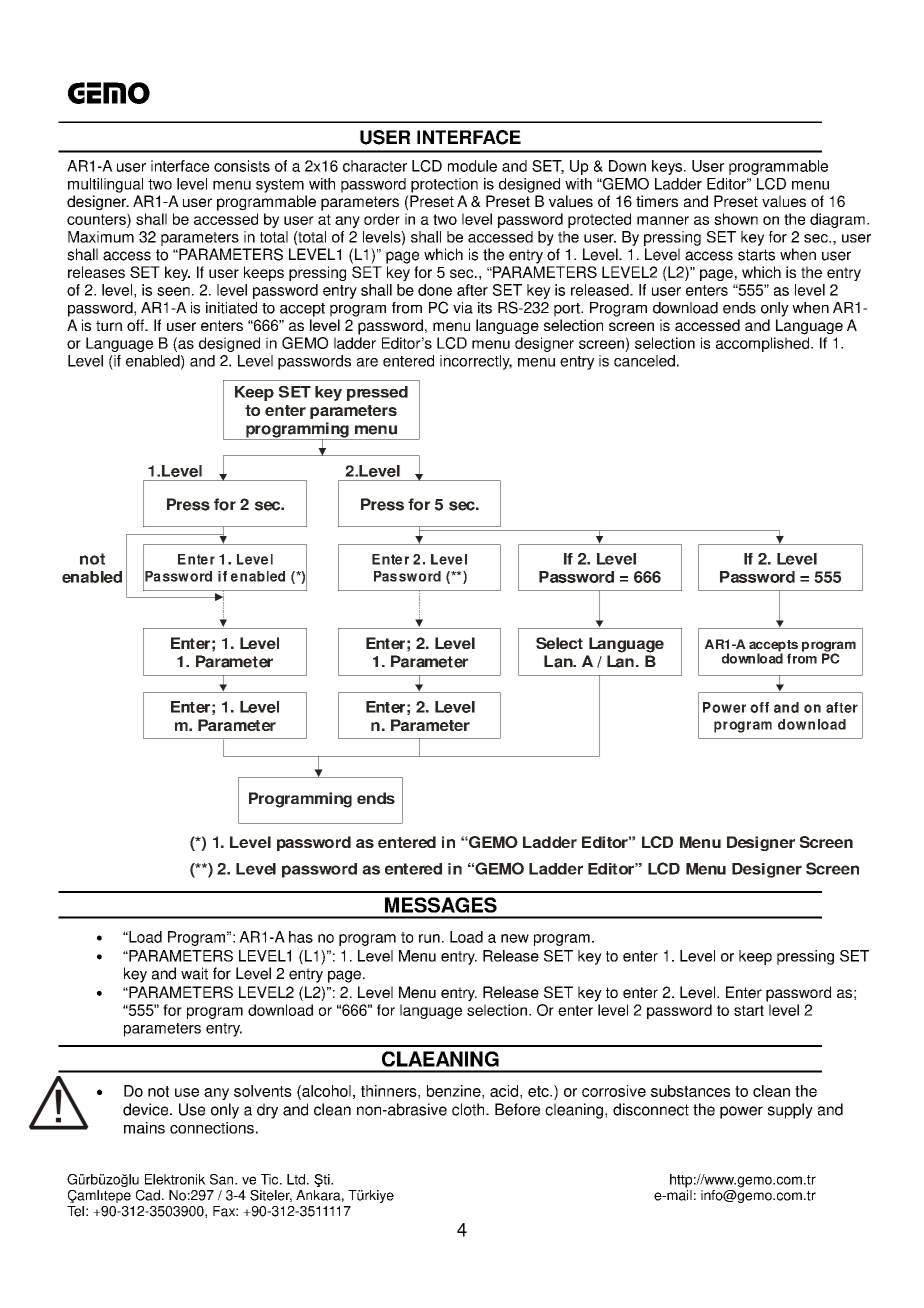 This screenshot has width=924, height=1308. What do you see at coordinates (736, 219) in the screenshot?
I see `shown` at bounding box center [736, 219].
